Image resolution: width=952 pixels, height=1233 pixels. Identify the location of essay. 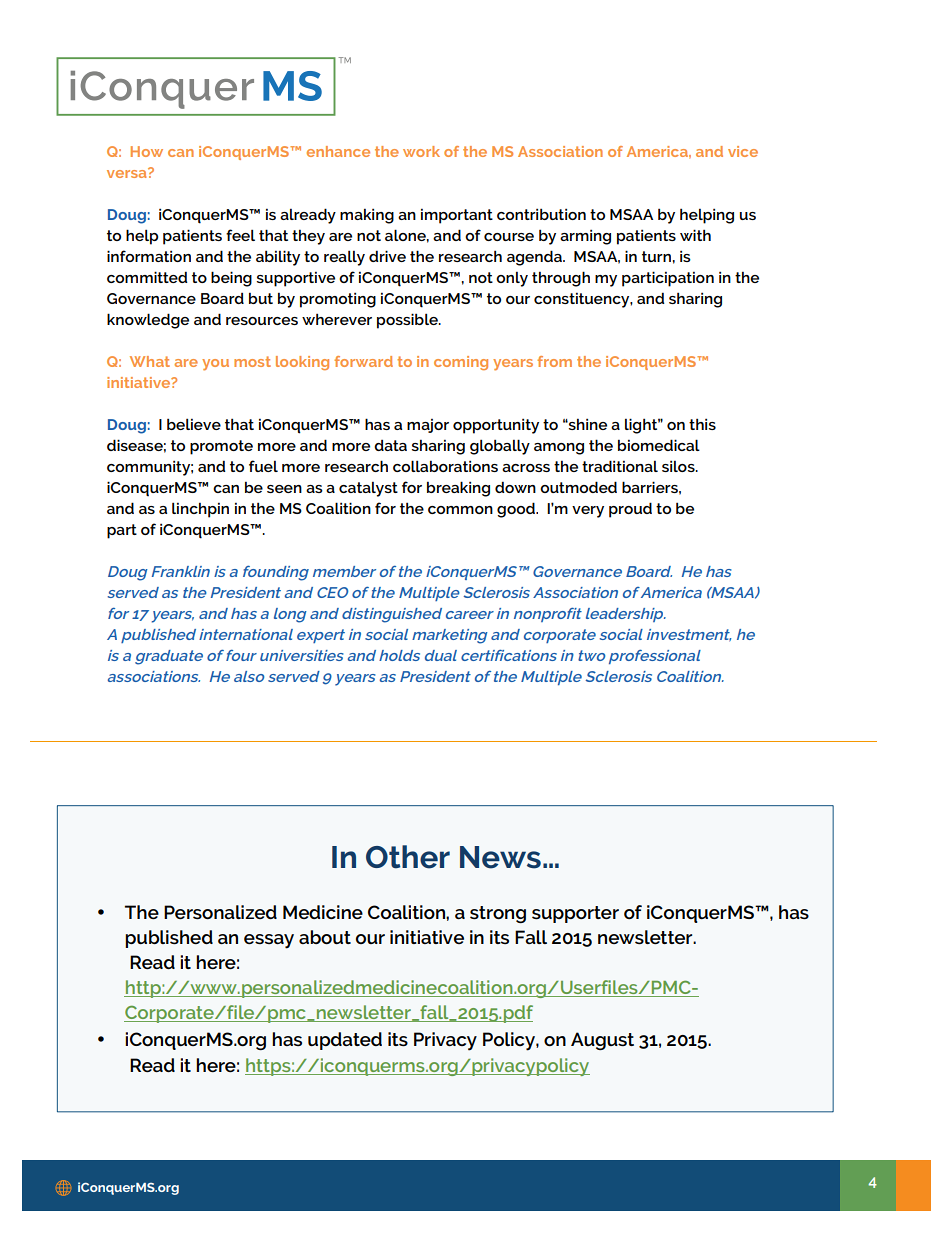
(269, 941).
